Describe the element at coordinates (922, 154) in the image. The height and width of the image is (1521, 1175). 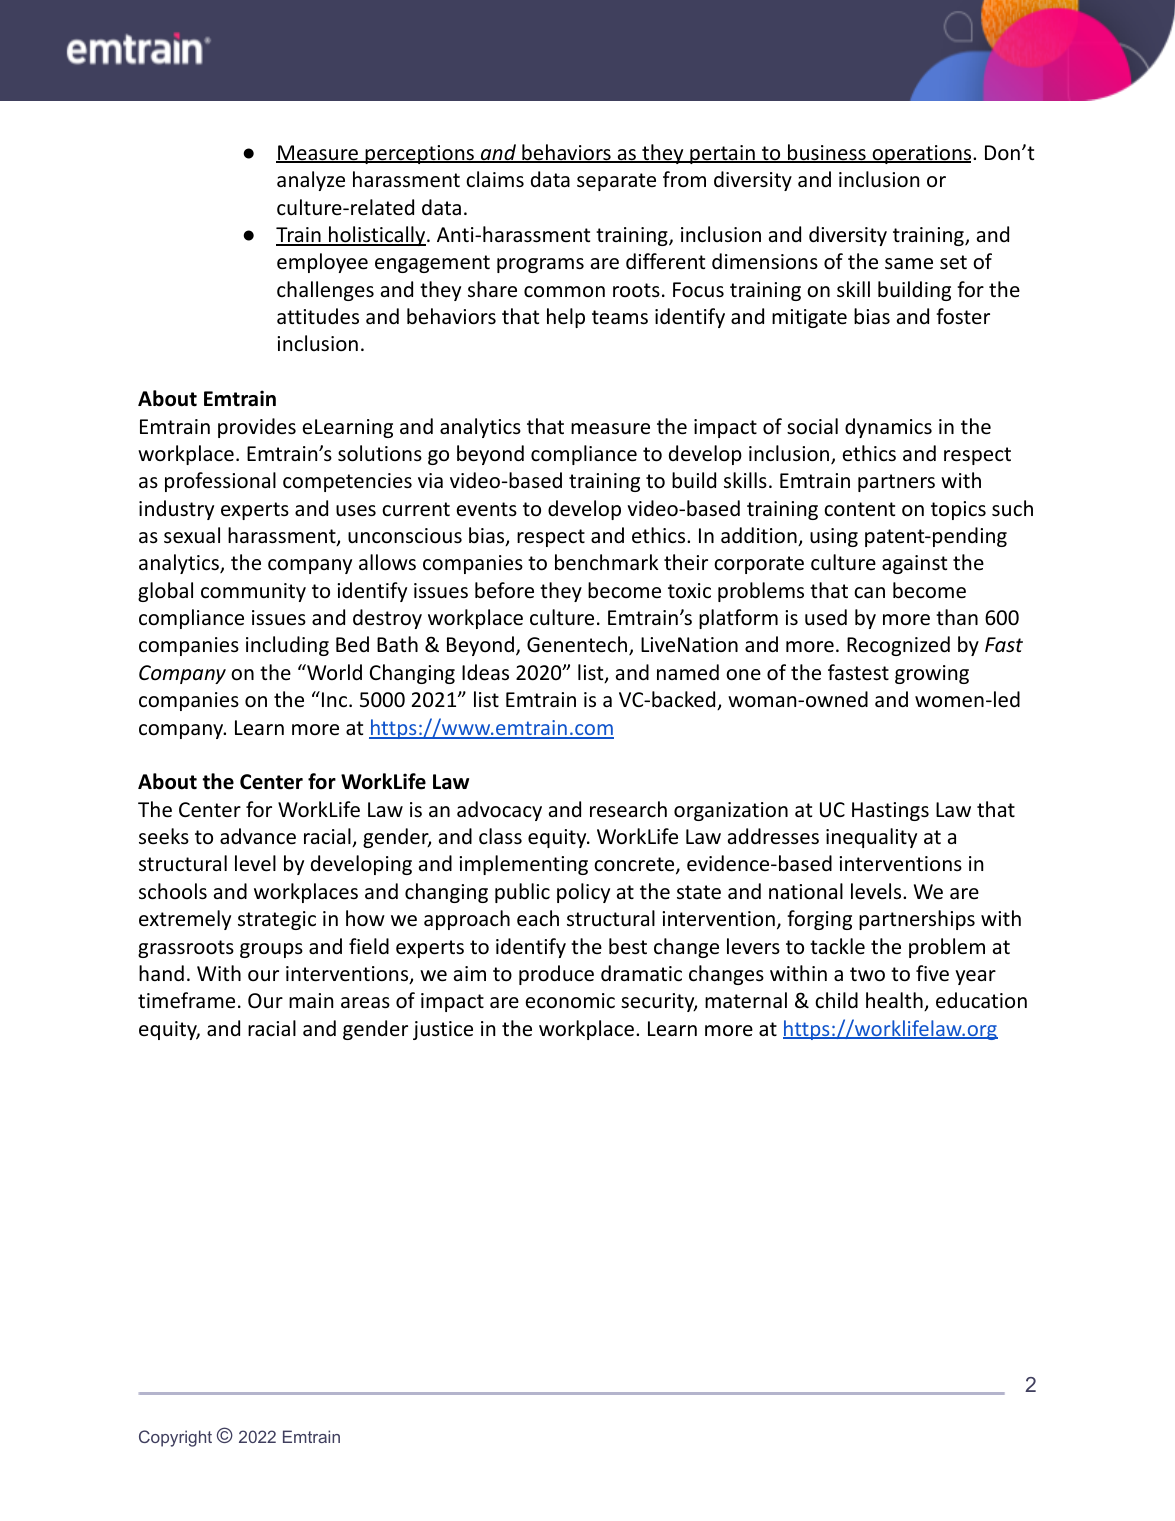
I see `operations` at that location.
